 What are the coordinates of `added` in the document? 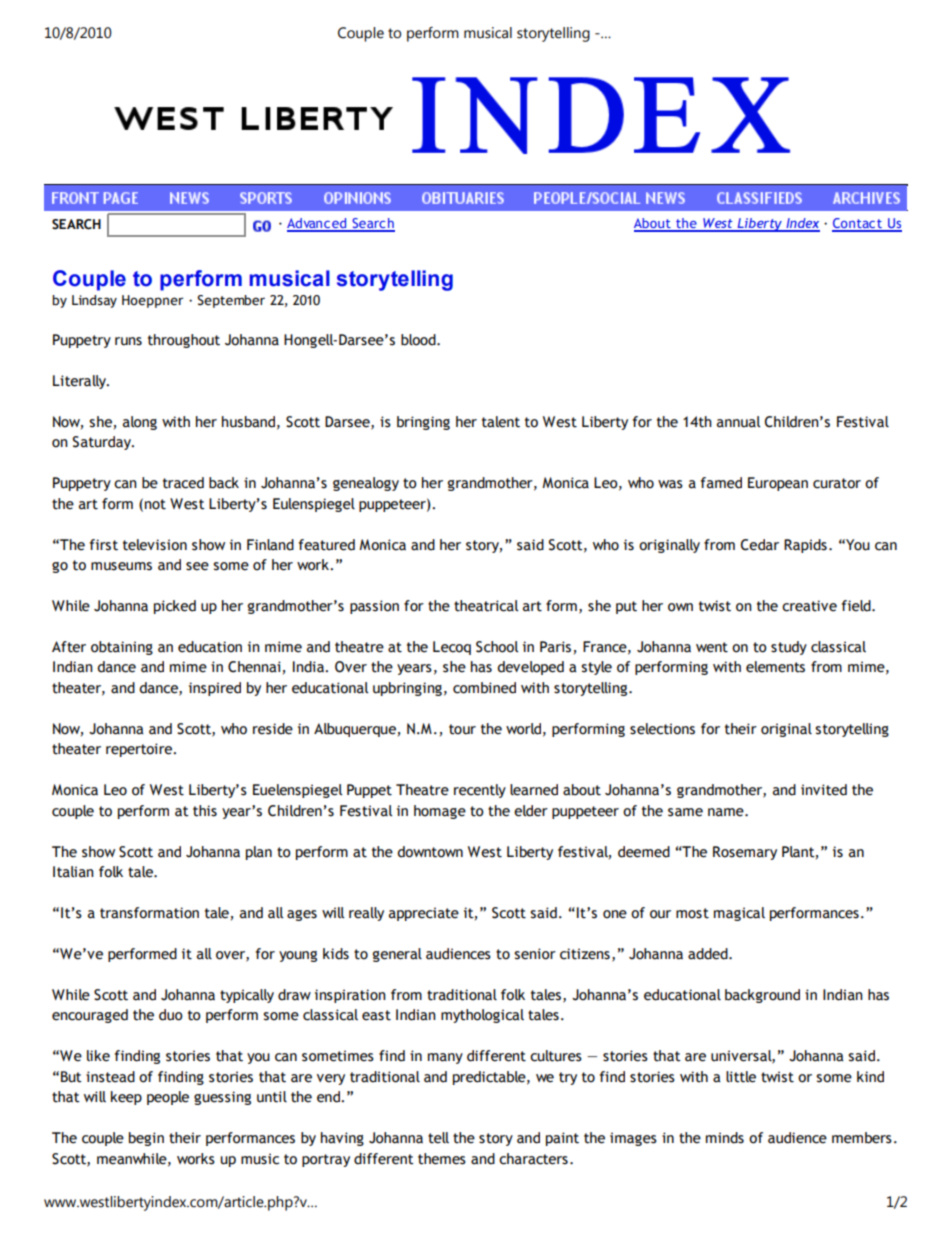 It's located at (709, 954).
